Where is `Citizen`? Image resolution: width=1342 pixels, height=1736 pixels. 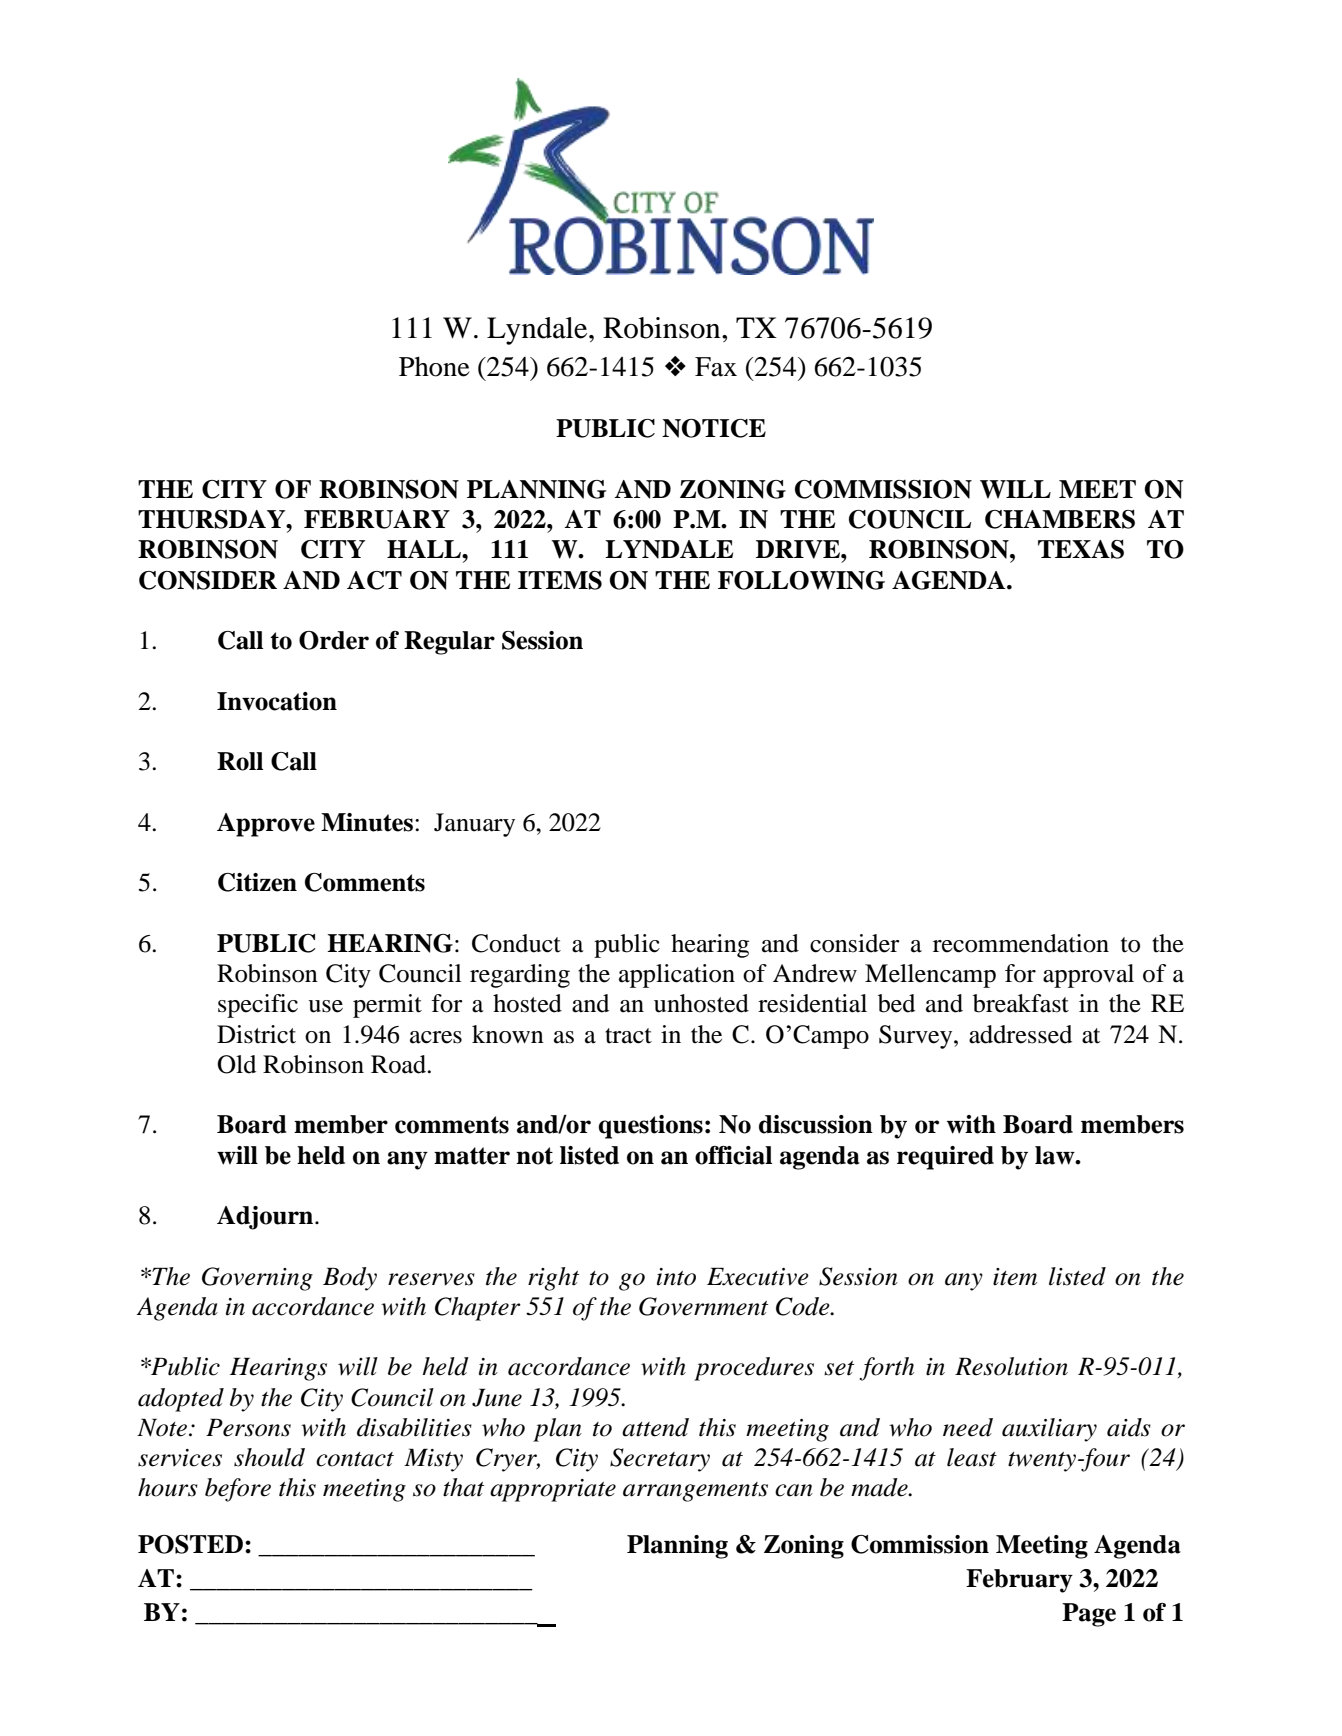
Citizen is located at coordinates (257, 882).
